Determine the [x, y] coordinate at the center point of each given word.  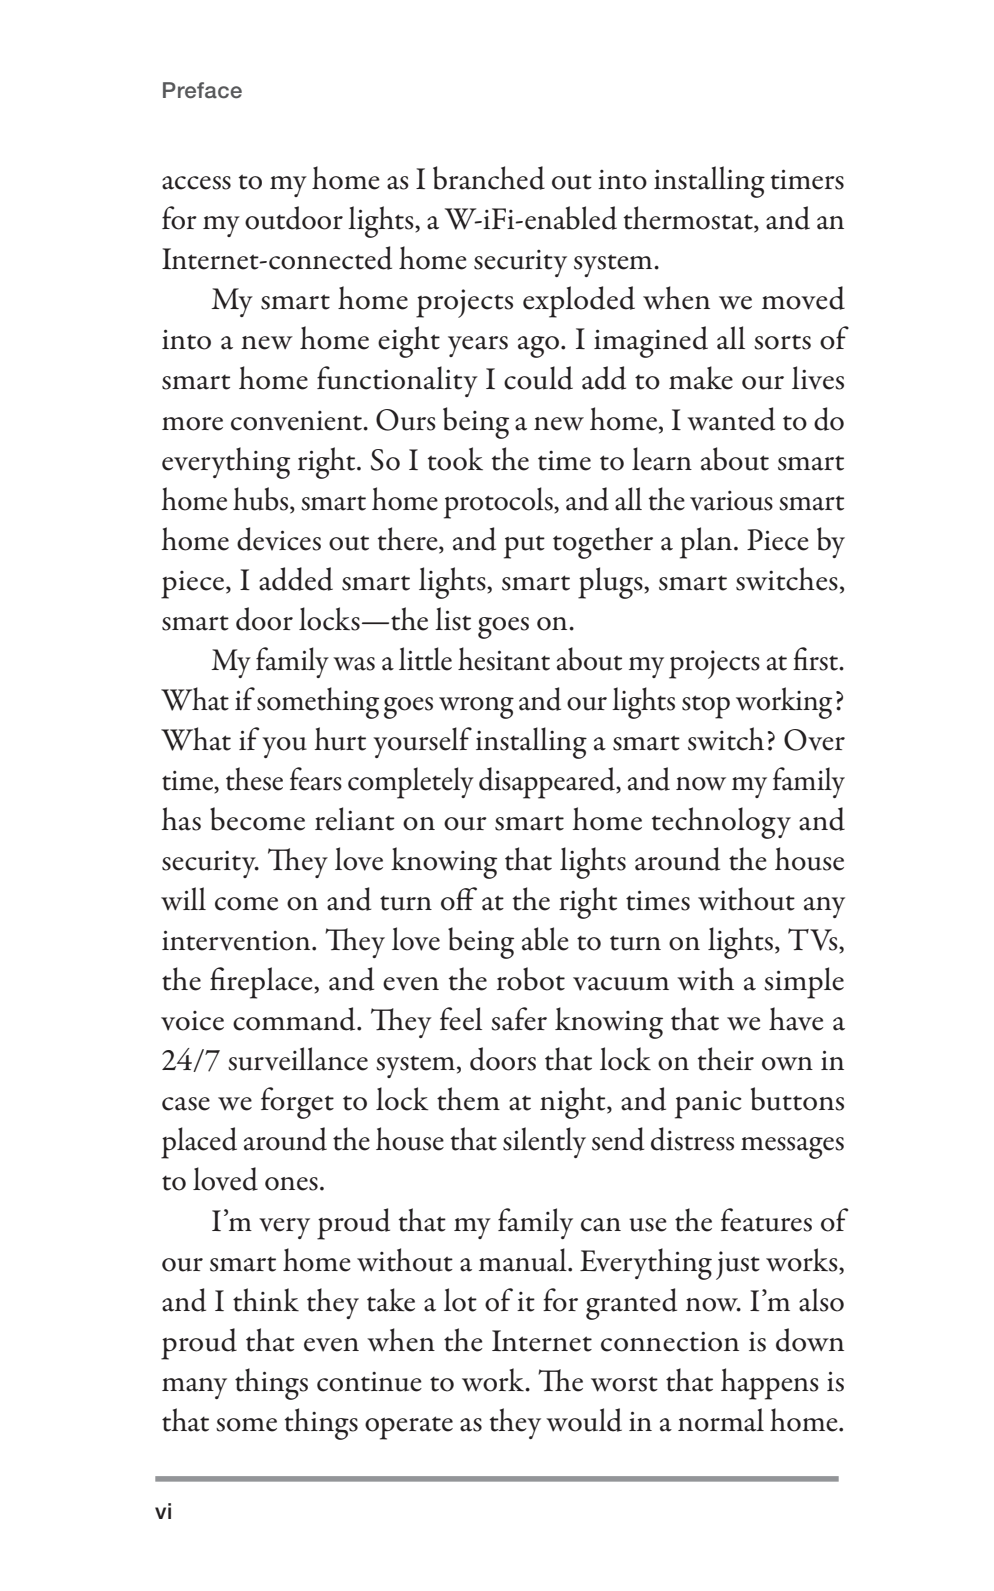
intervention [237, 940]
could [538, 378]
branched [489, 178]
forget [297, 1103]
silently [544, 1142]
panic [708, 1104]
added [296, 579]
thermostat [689, 219]
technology [721, 823]
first [816, 659]
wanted [731, 419]
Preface [202, 90]
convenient [297, 421]
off [459, 899]
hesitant [504, 659]
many [194, 1388]
